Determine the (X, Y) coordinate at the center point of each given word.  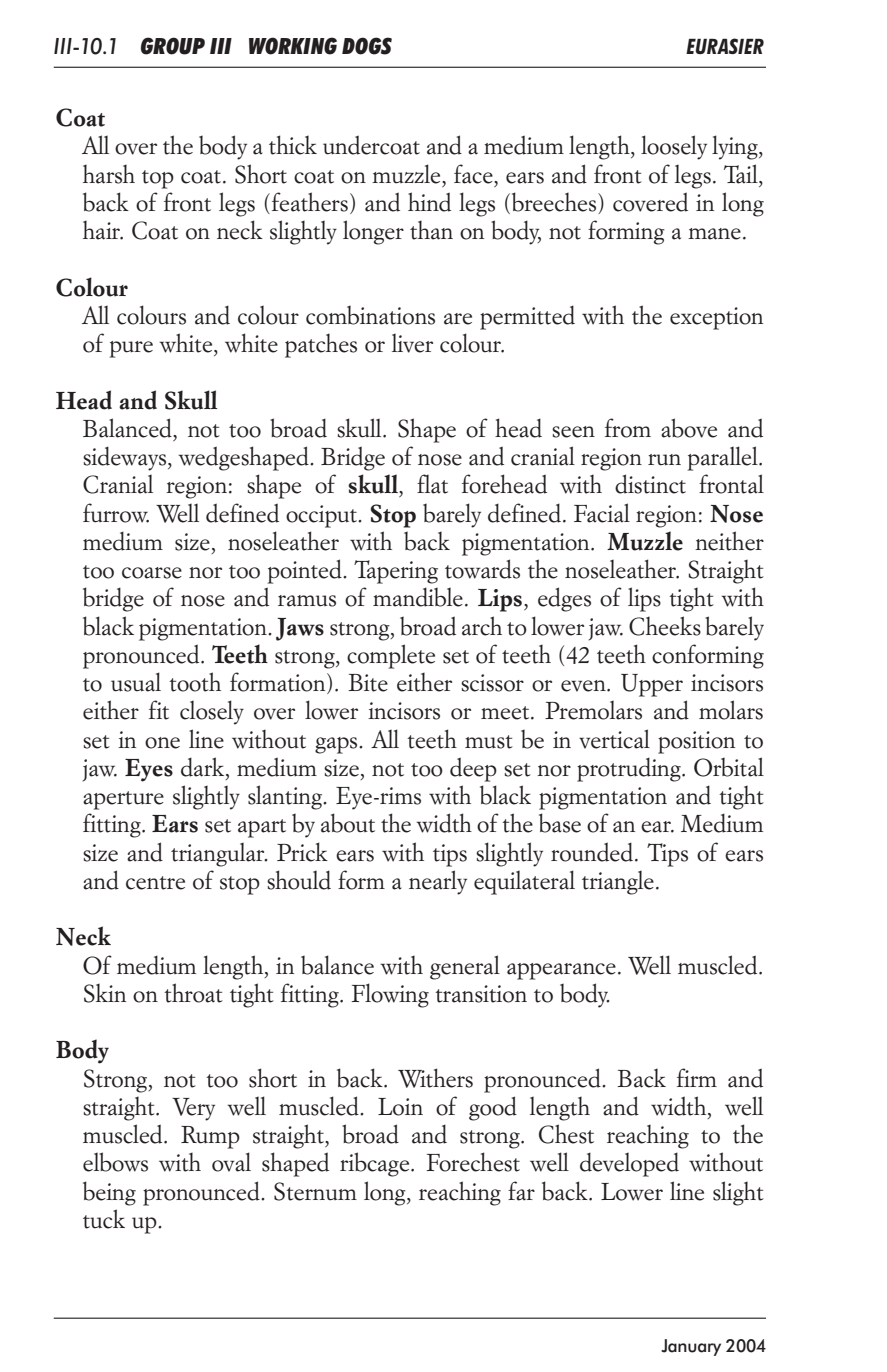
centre (155, 883)
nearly (438, 882)
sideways (126, 458)
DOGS (367, 46)
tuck (104, 1219)
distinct (650, 484)
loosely (674, 147)
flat (432, 484)
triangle (618, 883)
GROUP (173, 46)
